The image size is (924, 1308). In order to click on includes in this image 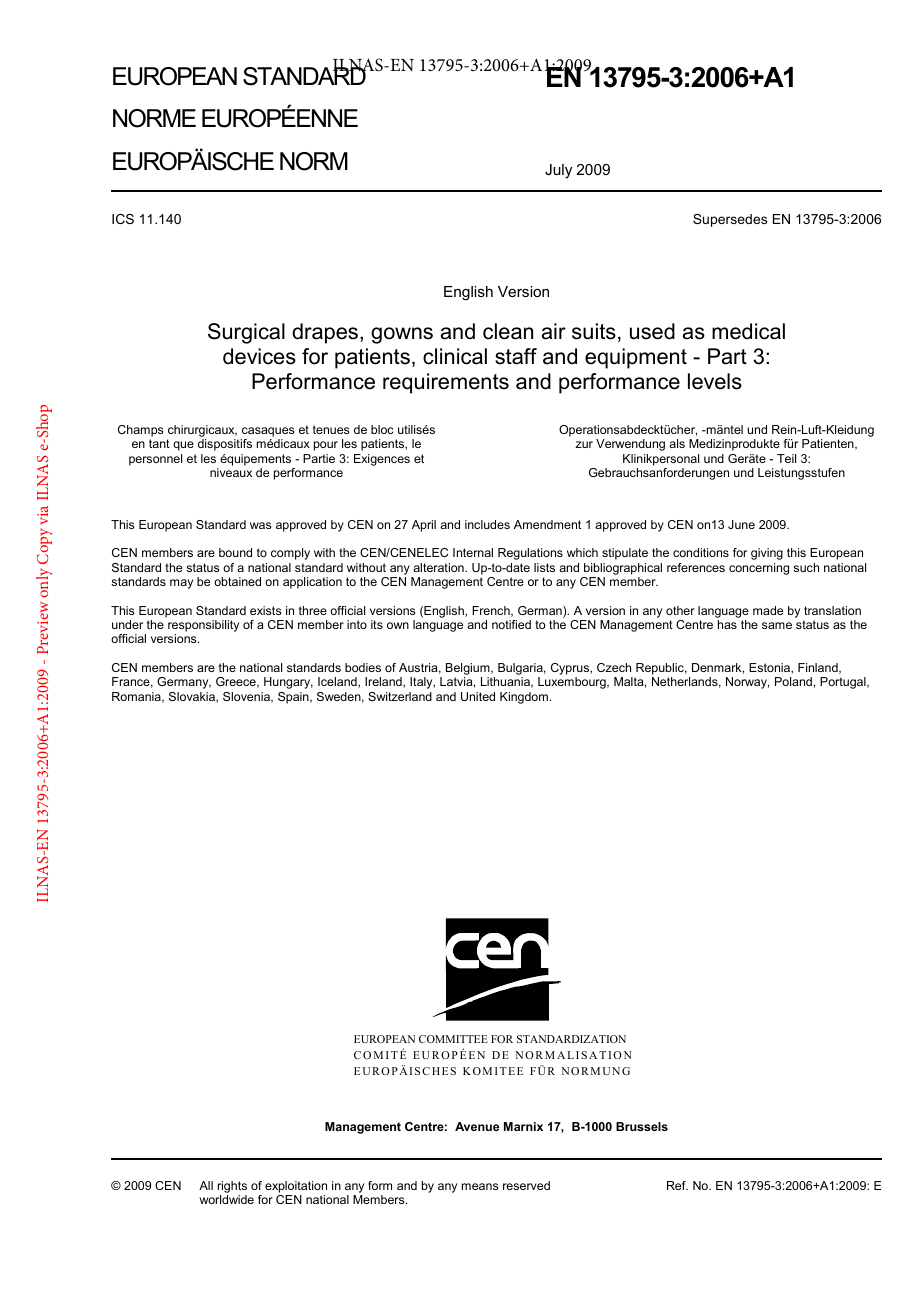, I will do `click(487, 524)`.
